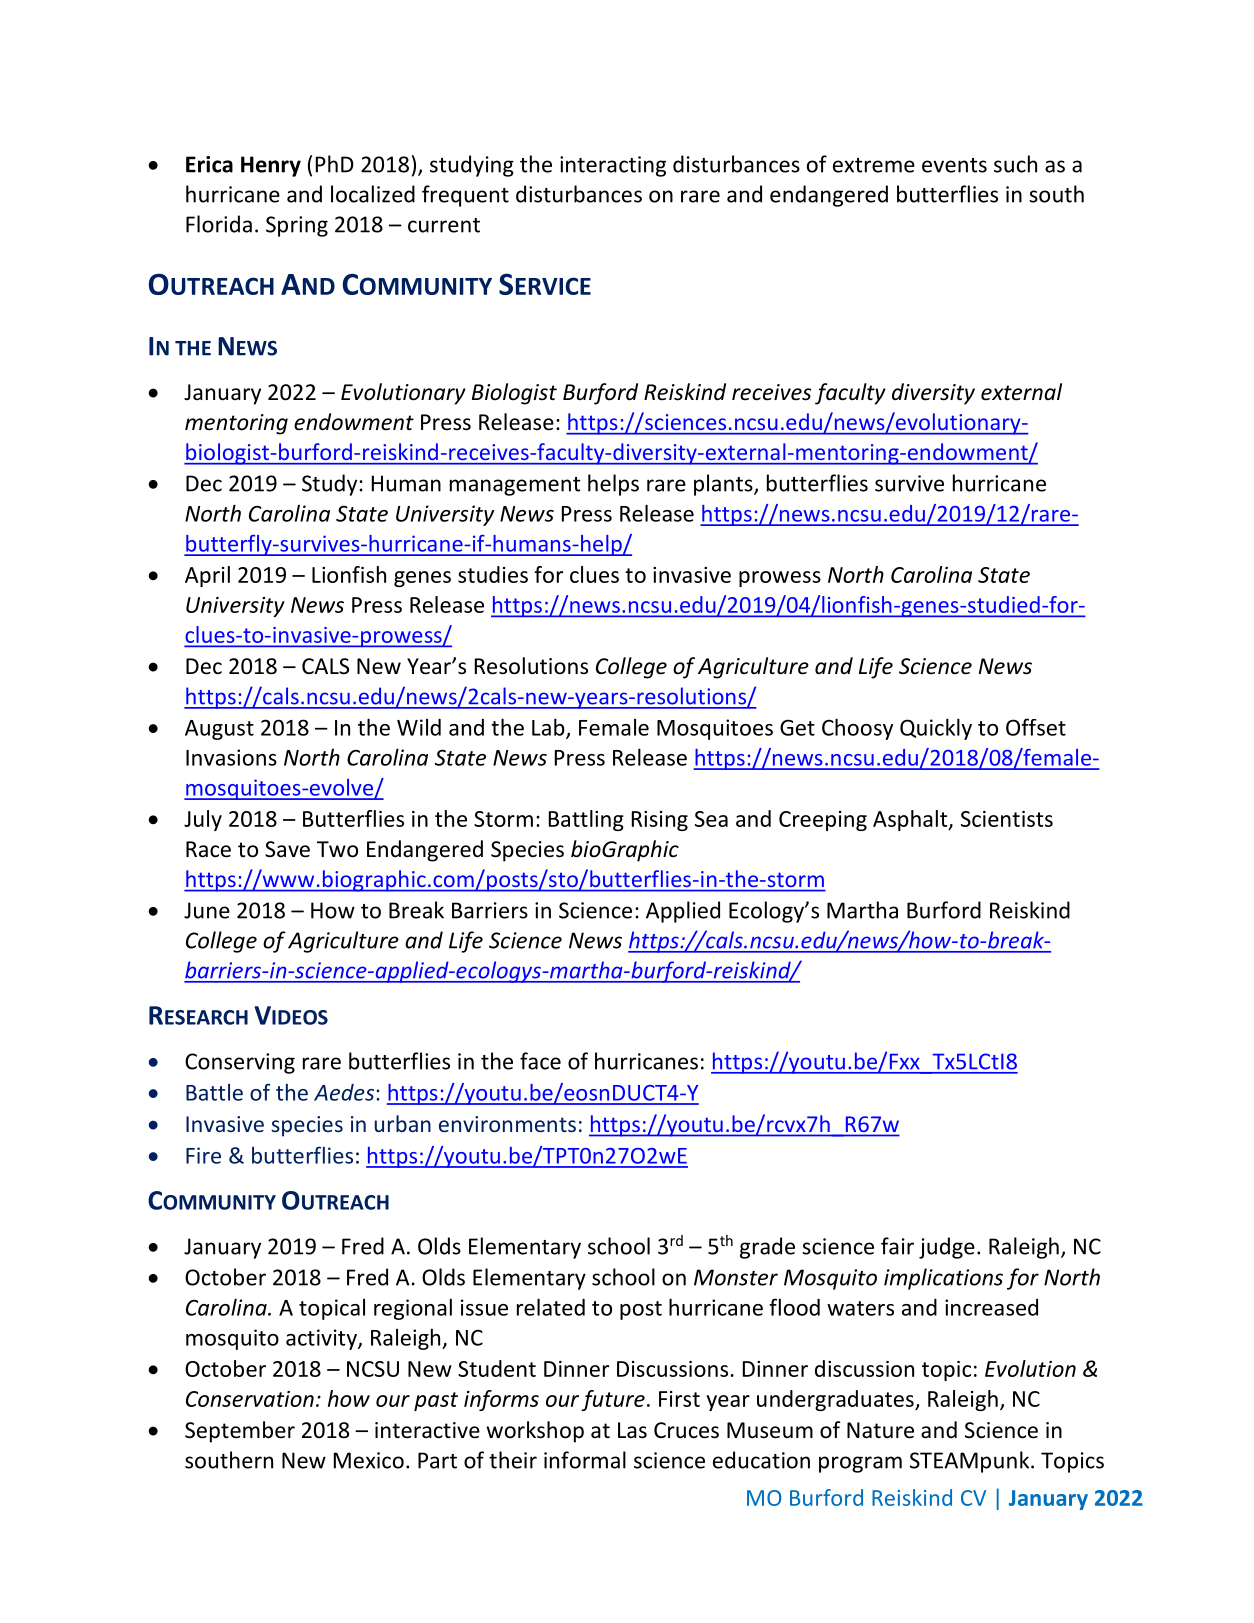 The width and height of the document is (1254, 1623). What do you see at coordinates (954, 165) in the document?
I see `events` at bounding box center [954, 165].
